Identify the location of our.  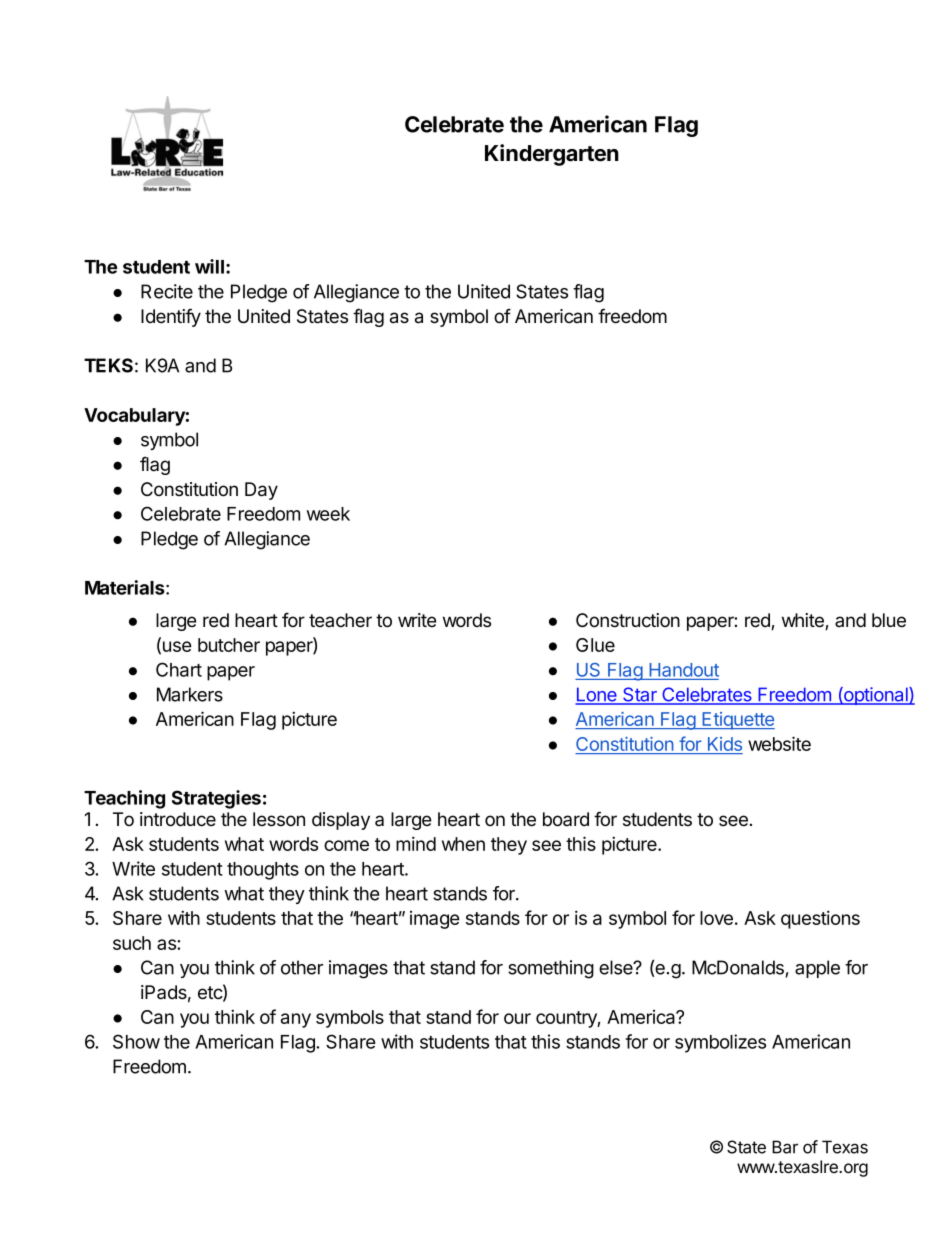
(517, 1018).
